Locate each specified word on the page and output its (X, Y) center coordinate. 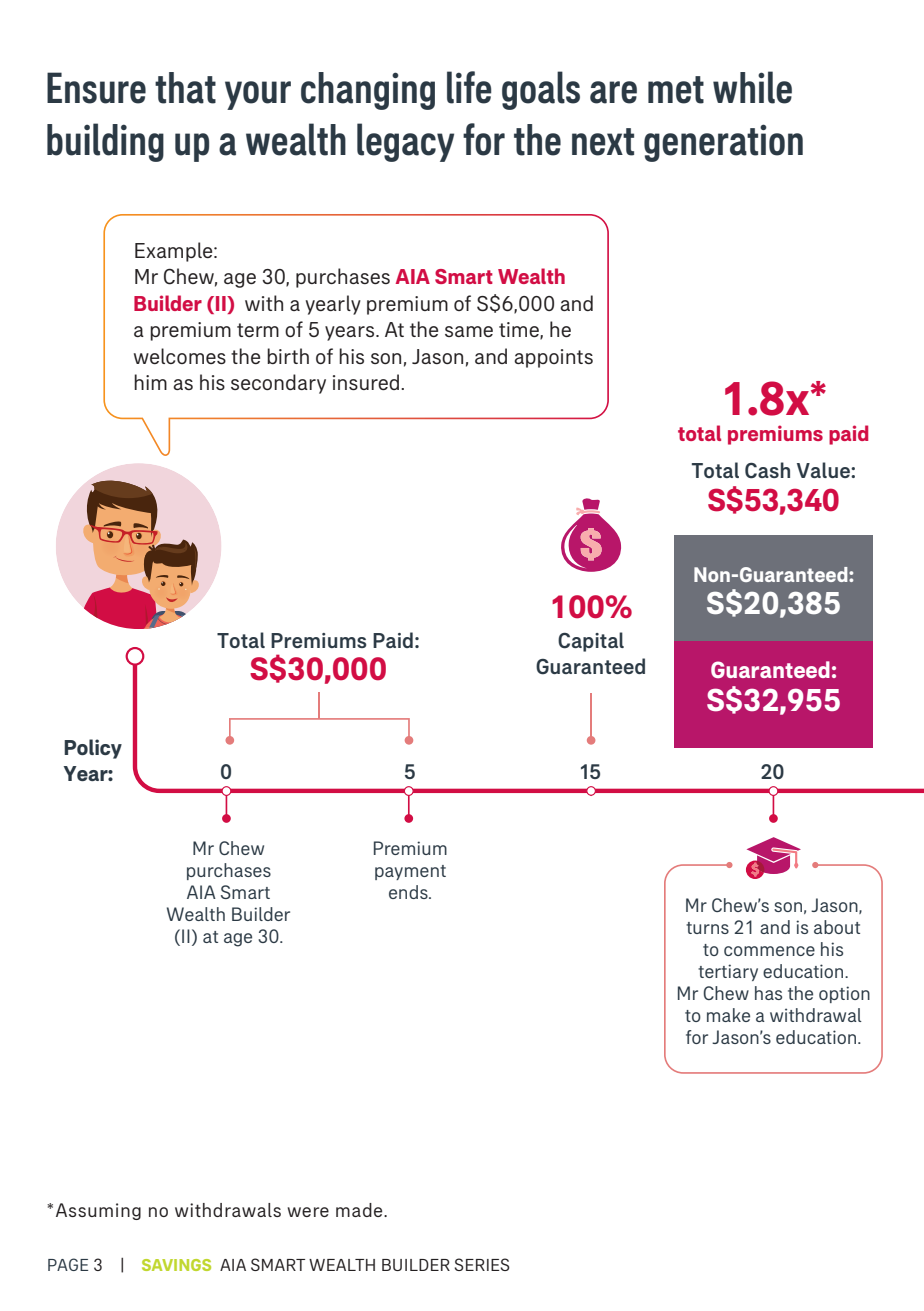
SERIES (482, 1264)
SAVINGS (176, 1265)
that (185, 88)
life (469, 87)
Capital (591, 642)
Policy (93, 749)
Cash (767, 470)
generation (723, 143)
